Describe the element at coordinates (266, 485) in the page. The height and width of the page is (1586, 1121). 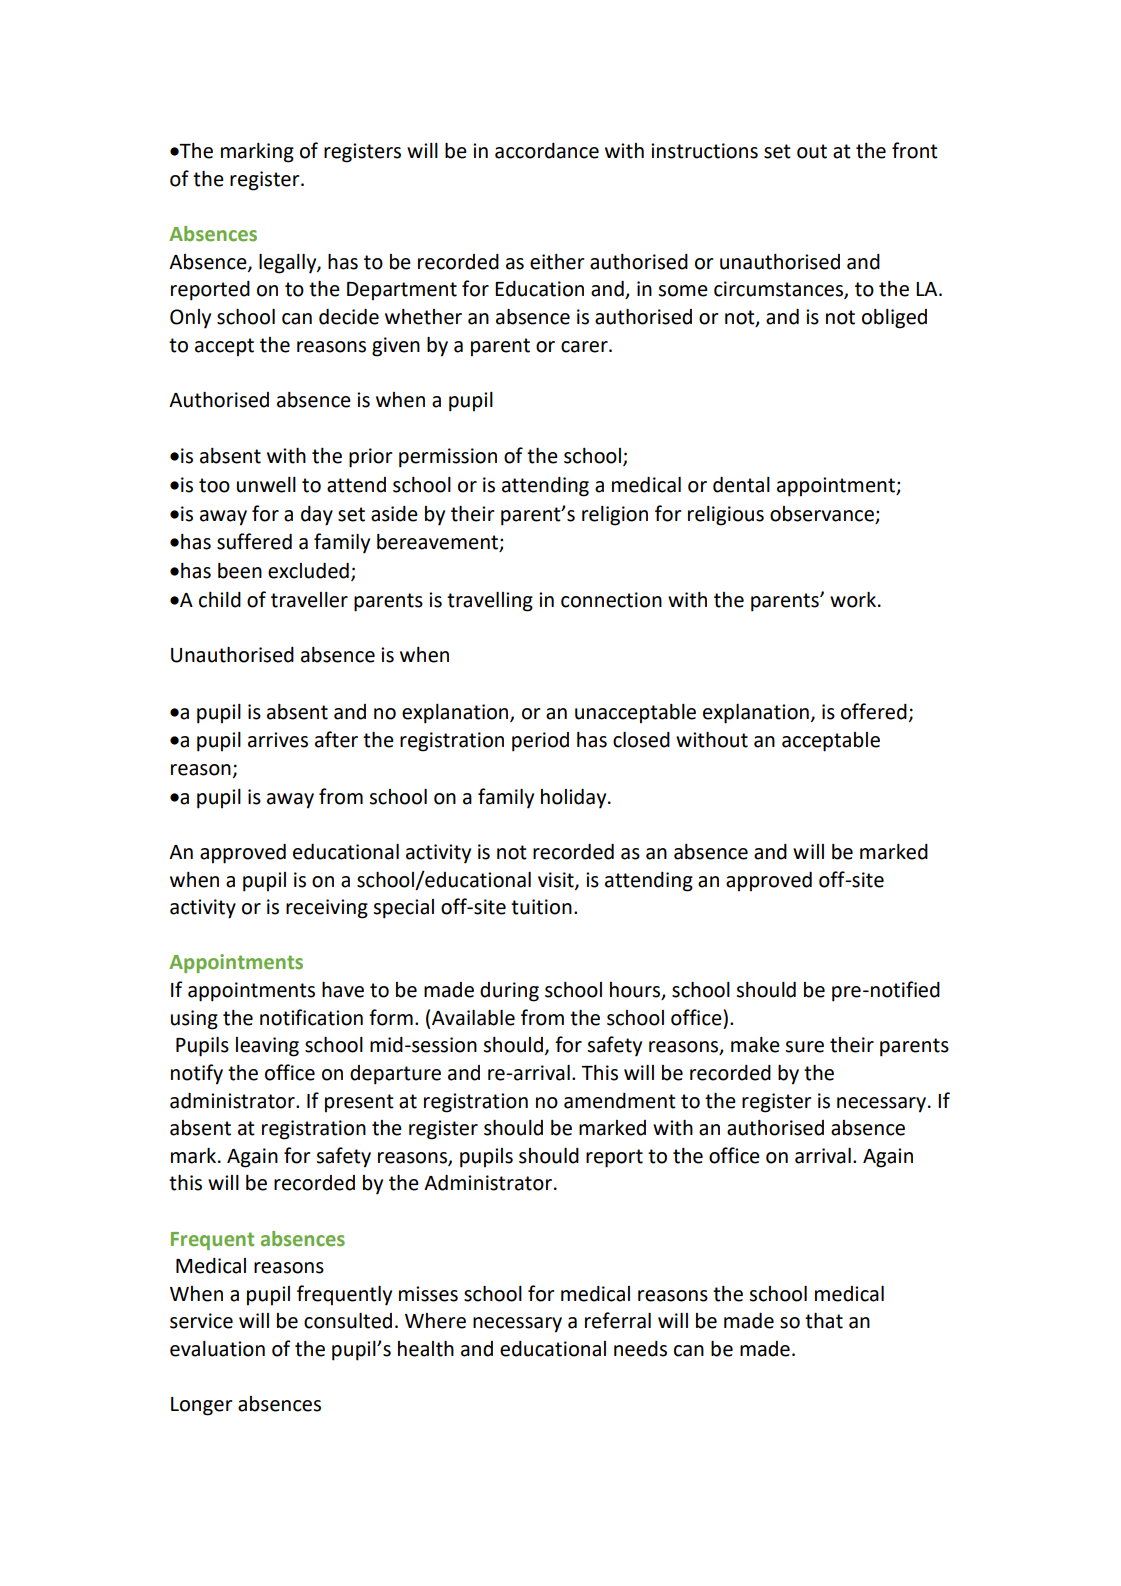
I see `unwell` at that location.
